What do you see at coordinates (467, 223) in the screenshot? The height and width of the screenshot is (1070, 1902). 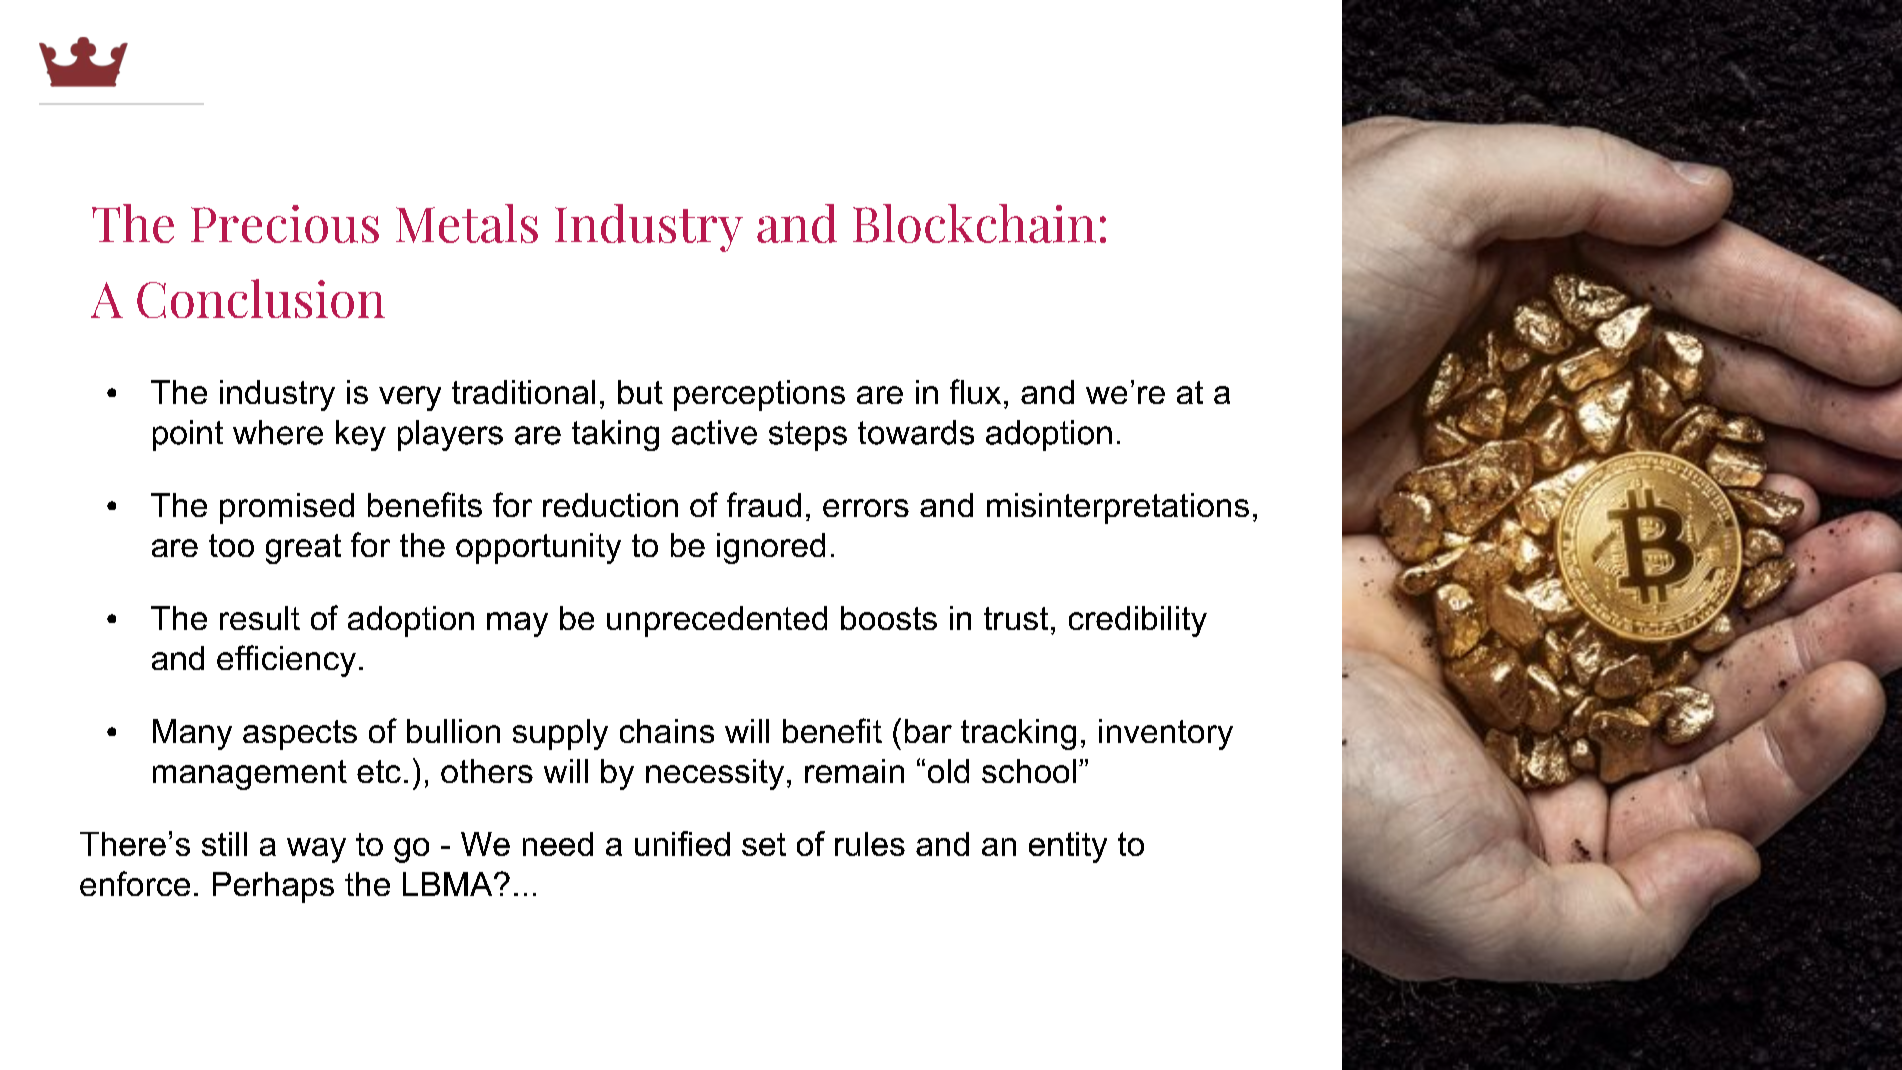 I see `Metals` at bounding box center [467, 223].
